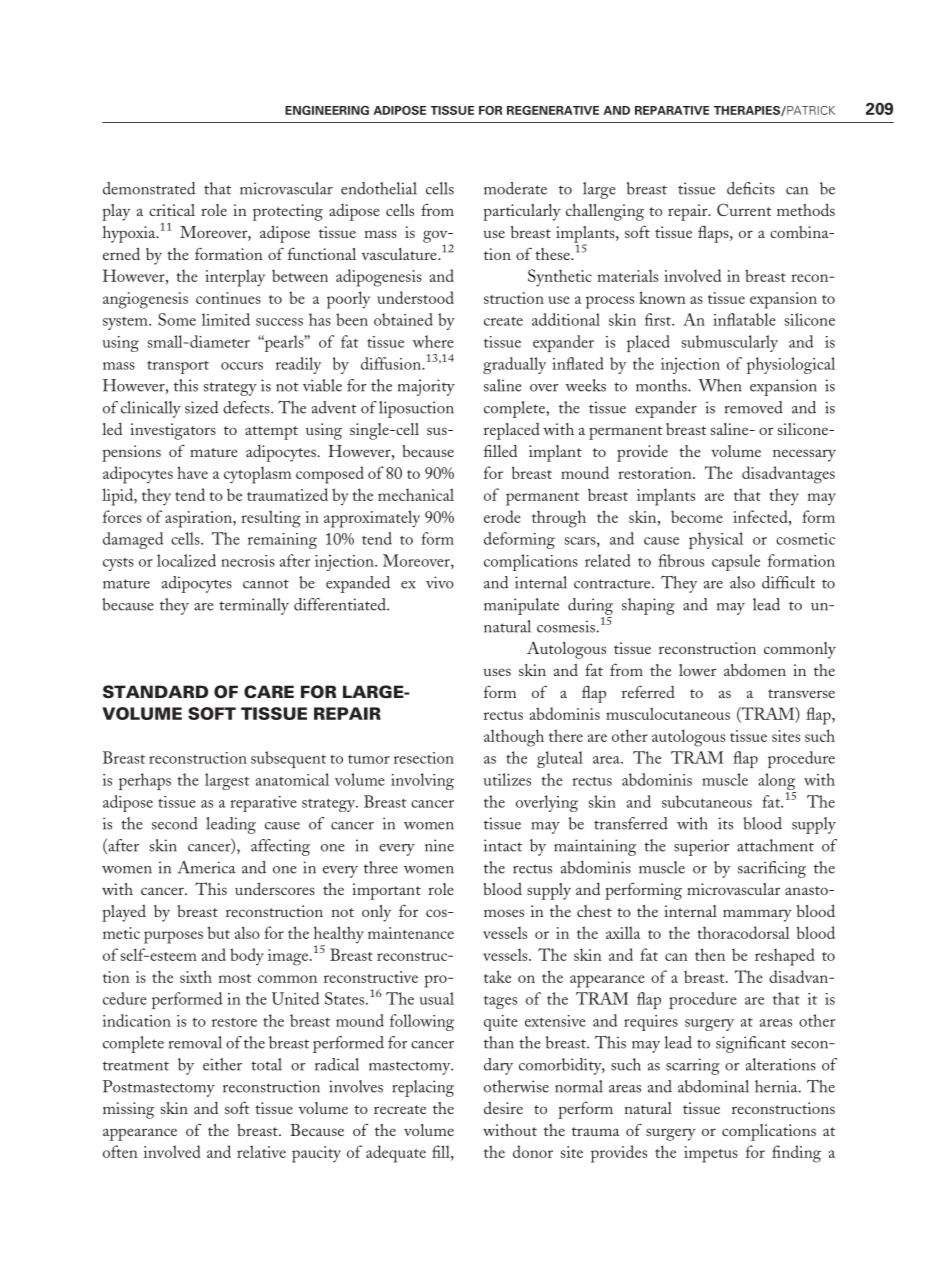  Describe the element at coordinates (701, 847) in the page. I see `superior` at that location.
